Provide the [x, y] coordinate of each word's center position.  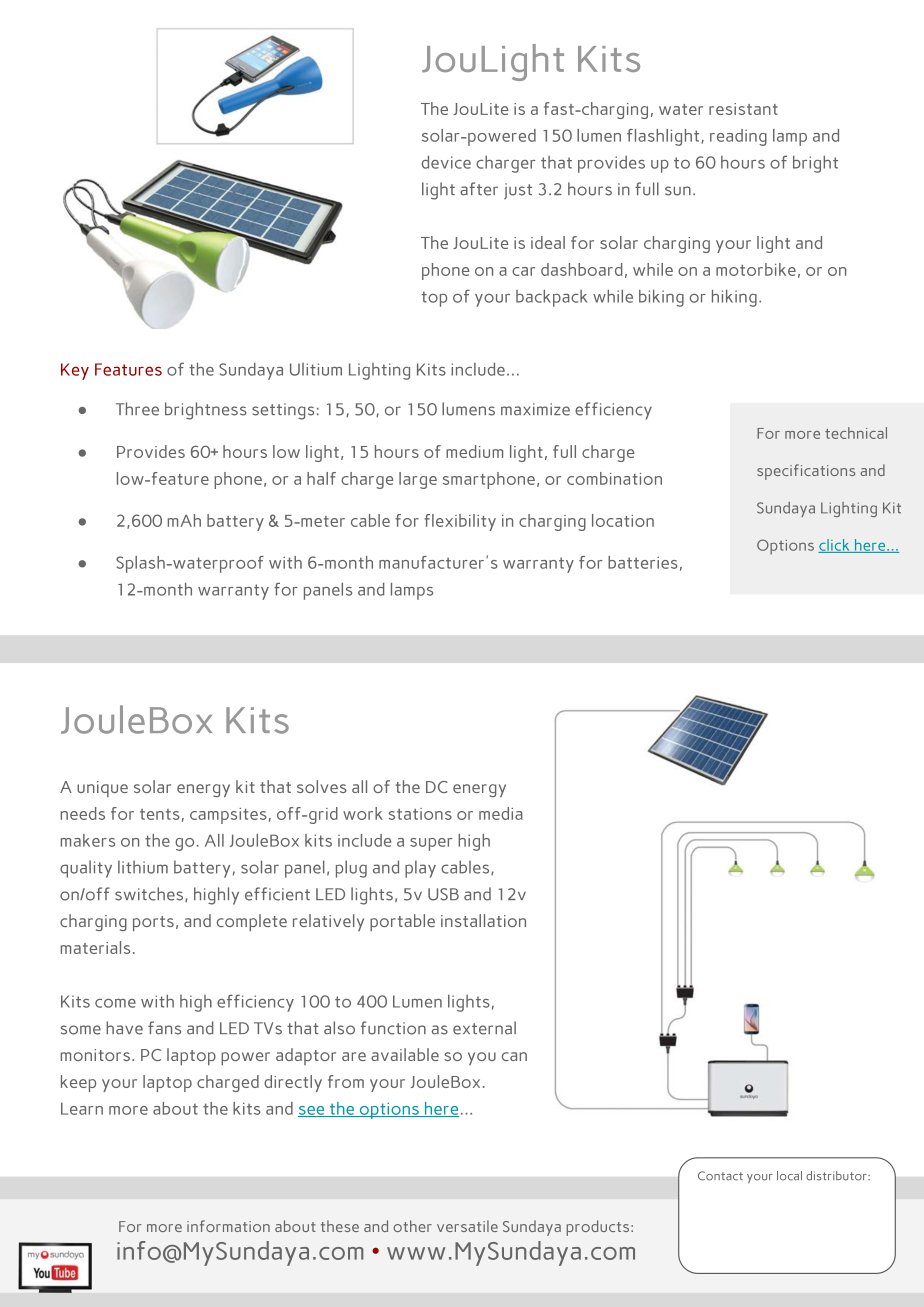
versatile [467, 1226]
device [446, 162]
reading [738, 137]
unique [102, 789]
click [835, 546]
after [479, 189]
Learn [82, 1108]
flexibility [460, 522]
